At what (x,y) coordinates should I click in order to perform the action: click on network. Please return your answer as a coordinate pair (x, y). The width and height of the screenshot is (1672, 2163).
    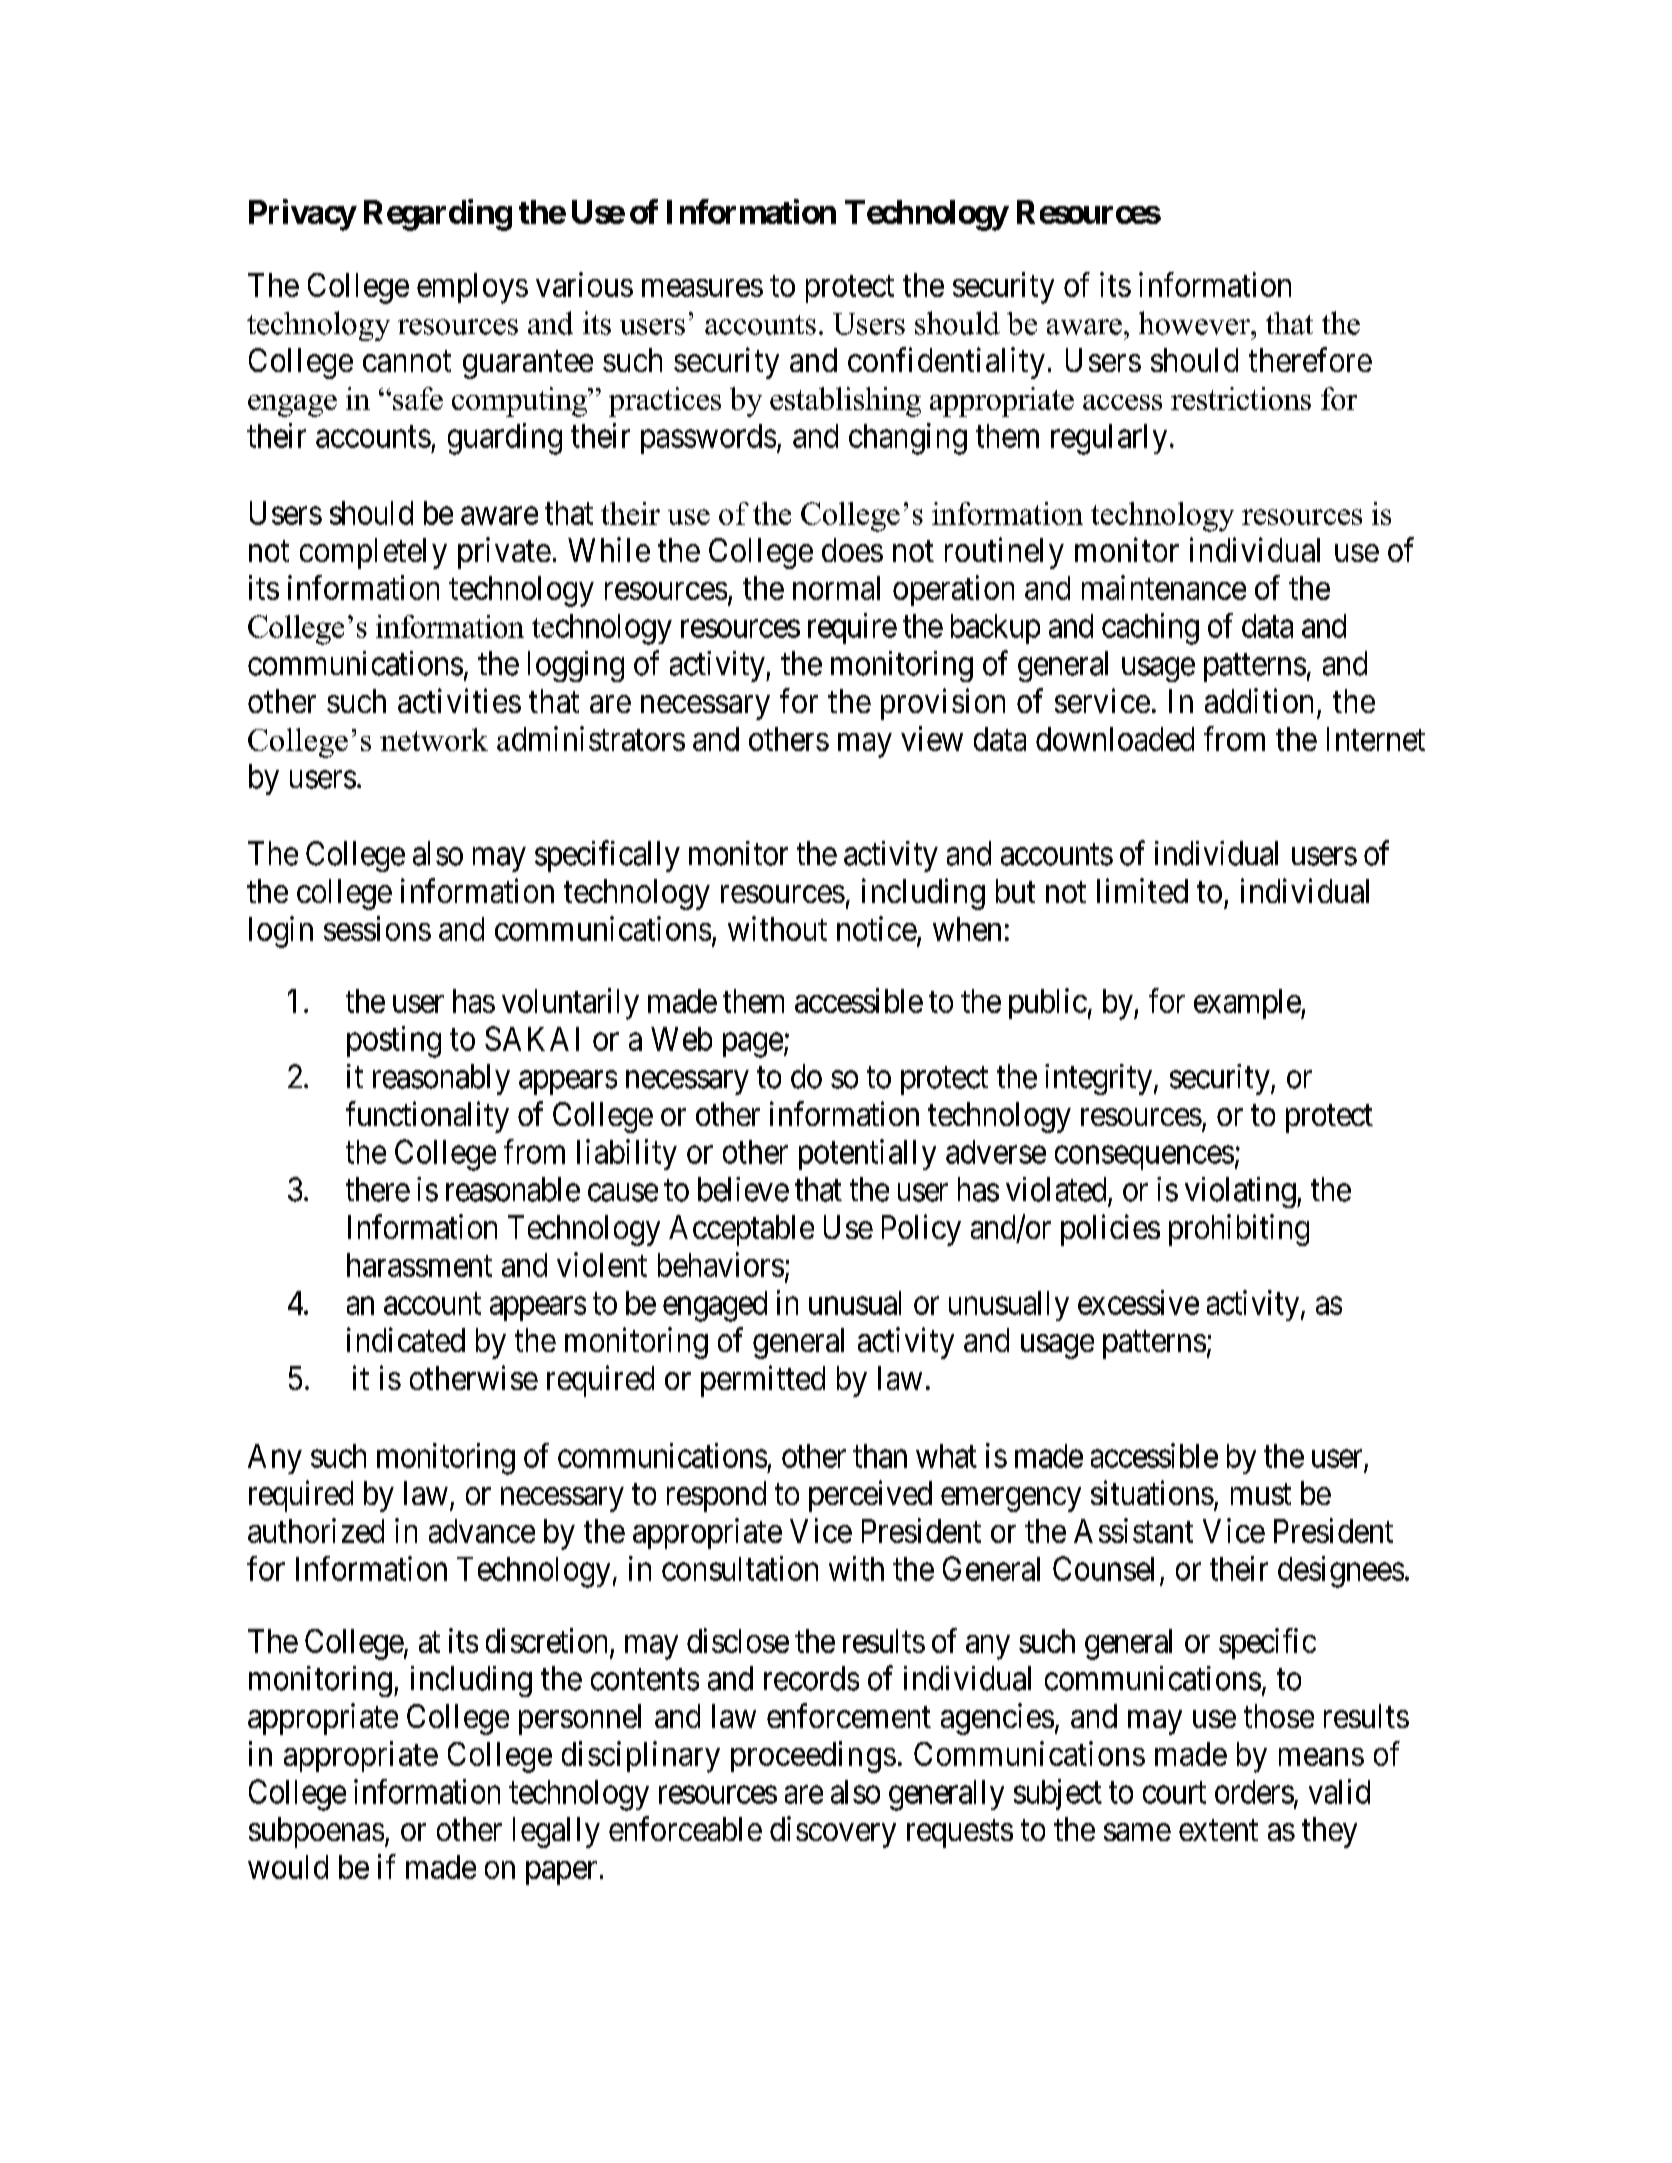
    Looking at the image, I should click on (434, 739).
